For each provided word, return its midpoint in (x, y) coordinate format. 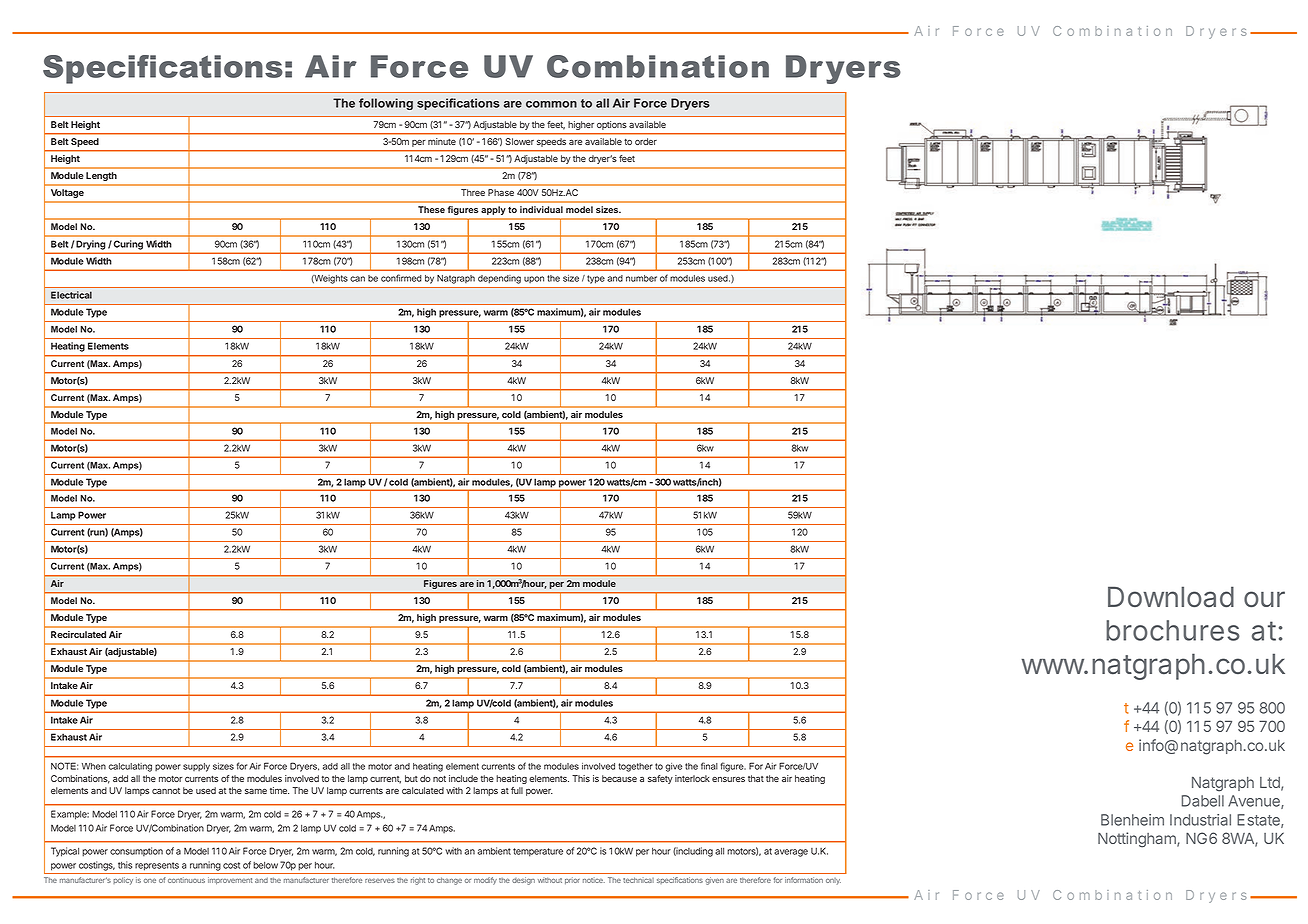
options (612, 125)
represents (157, 866)
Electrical (71, 295)
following (386, 104)
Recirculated (78, 634)
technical (638, 880)
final (709, 766)
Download (1171, 597)
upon (534, 279)
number (641, 278)
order (646, 141)
